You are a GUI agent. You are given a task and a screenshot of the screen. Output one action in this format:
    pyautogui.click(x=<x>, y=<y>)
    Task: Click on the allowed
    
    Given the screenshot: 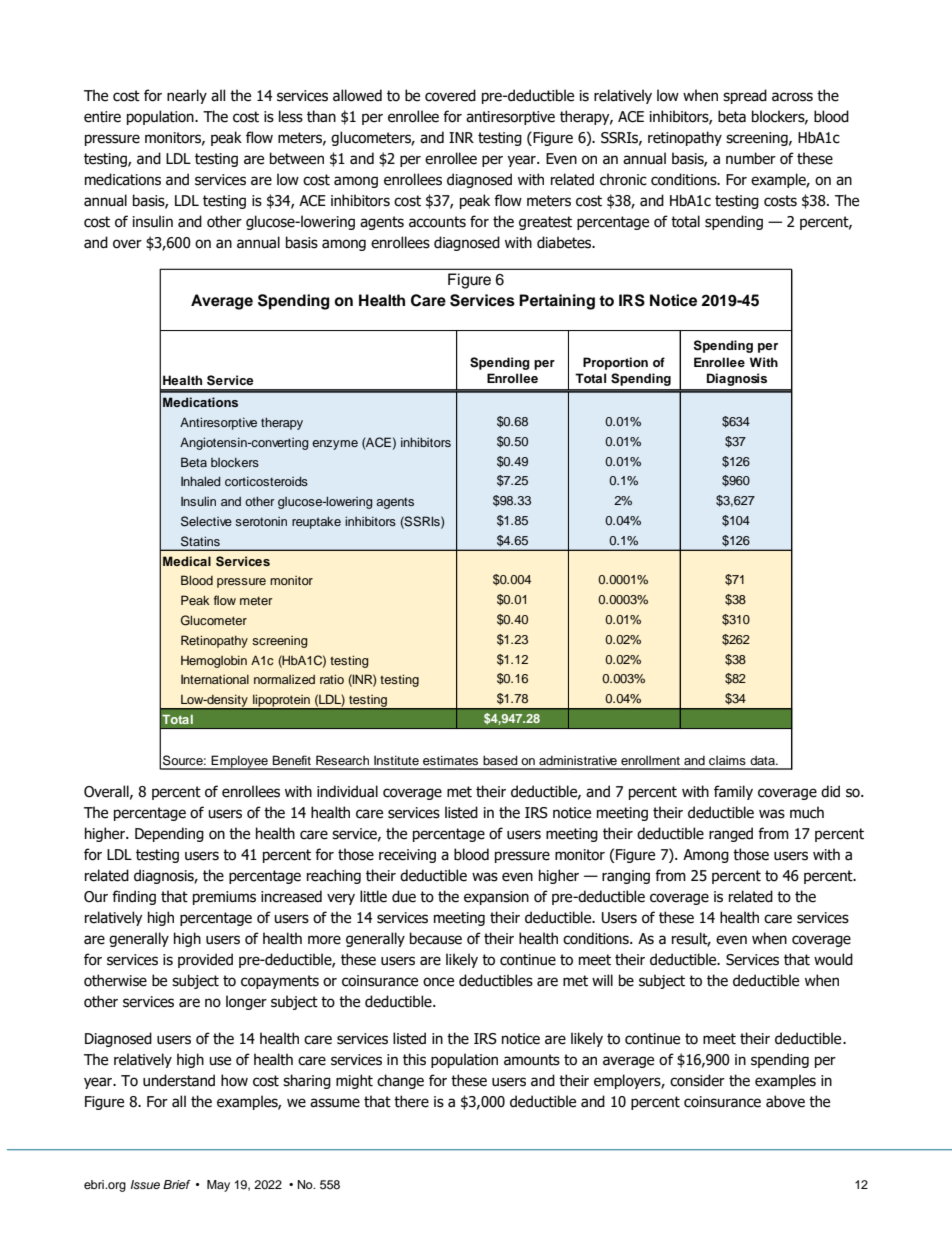 What is the action you would take?
    pyautogui.click(x=357, y=95)
